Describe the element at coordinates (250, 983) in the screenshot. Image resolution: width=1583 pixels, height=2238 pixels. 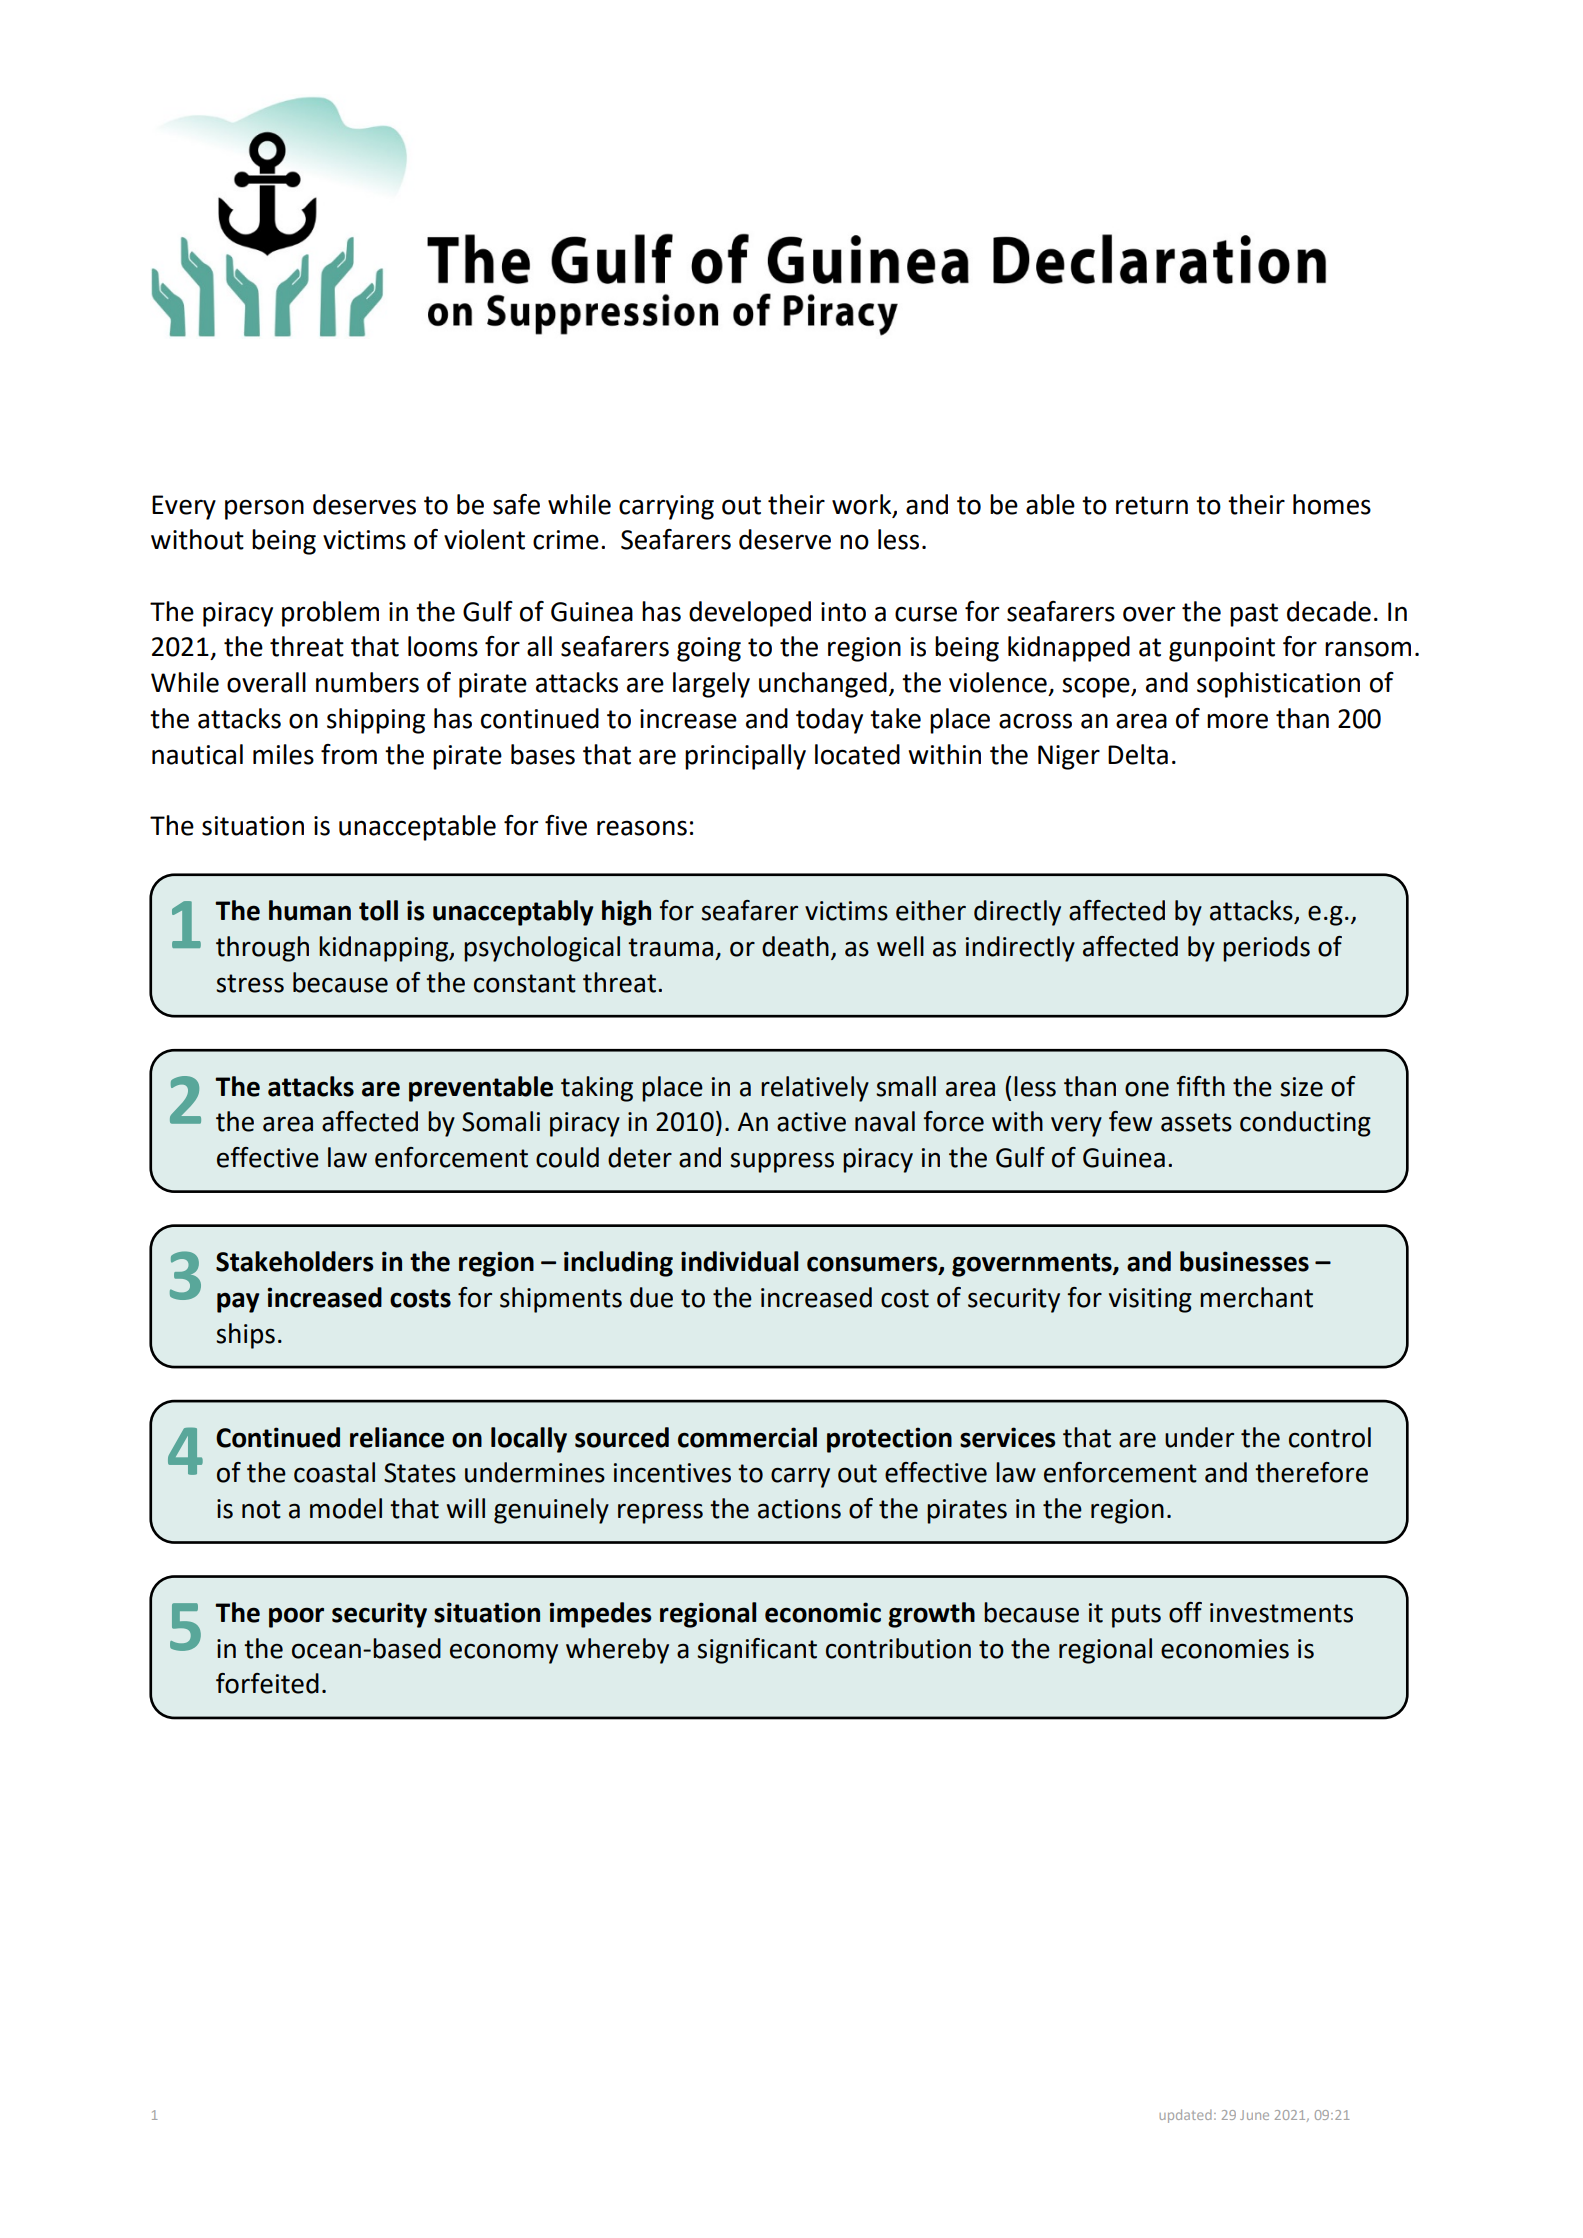
I see `stress` at that location.
